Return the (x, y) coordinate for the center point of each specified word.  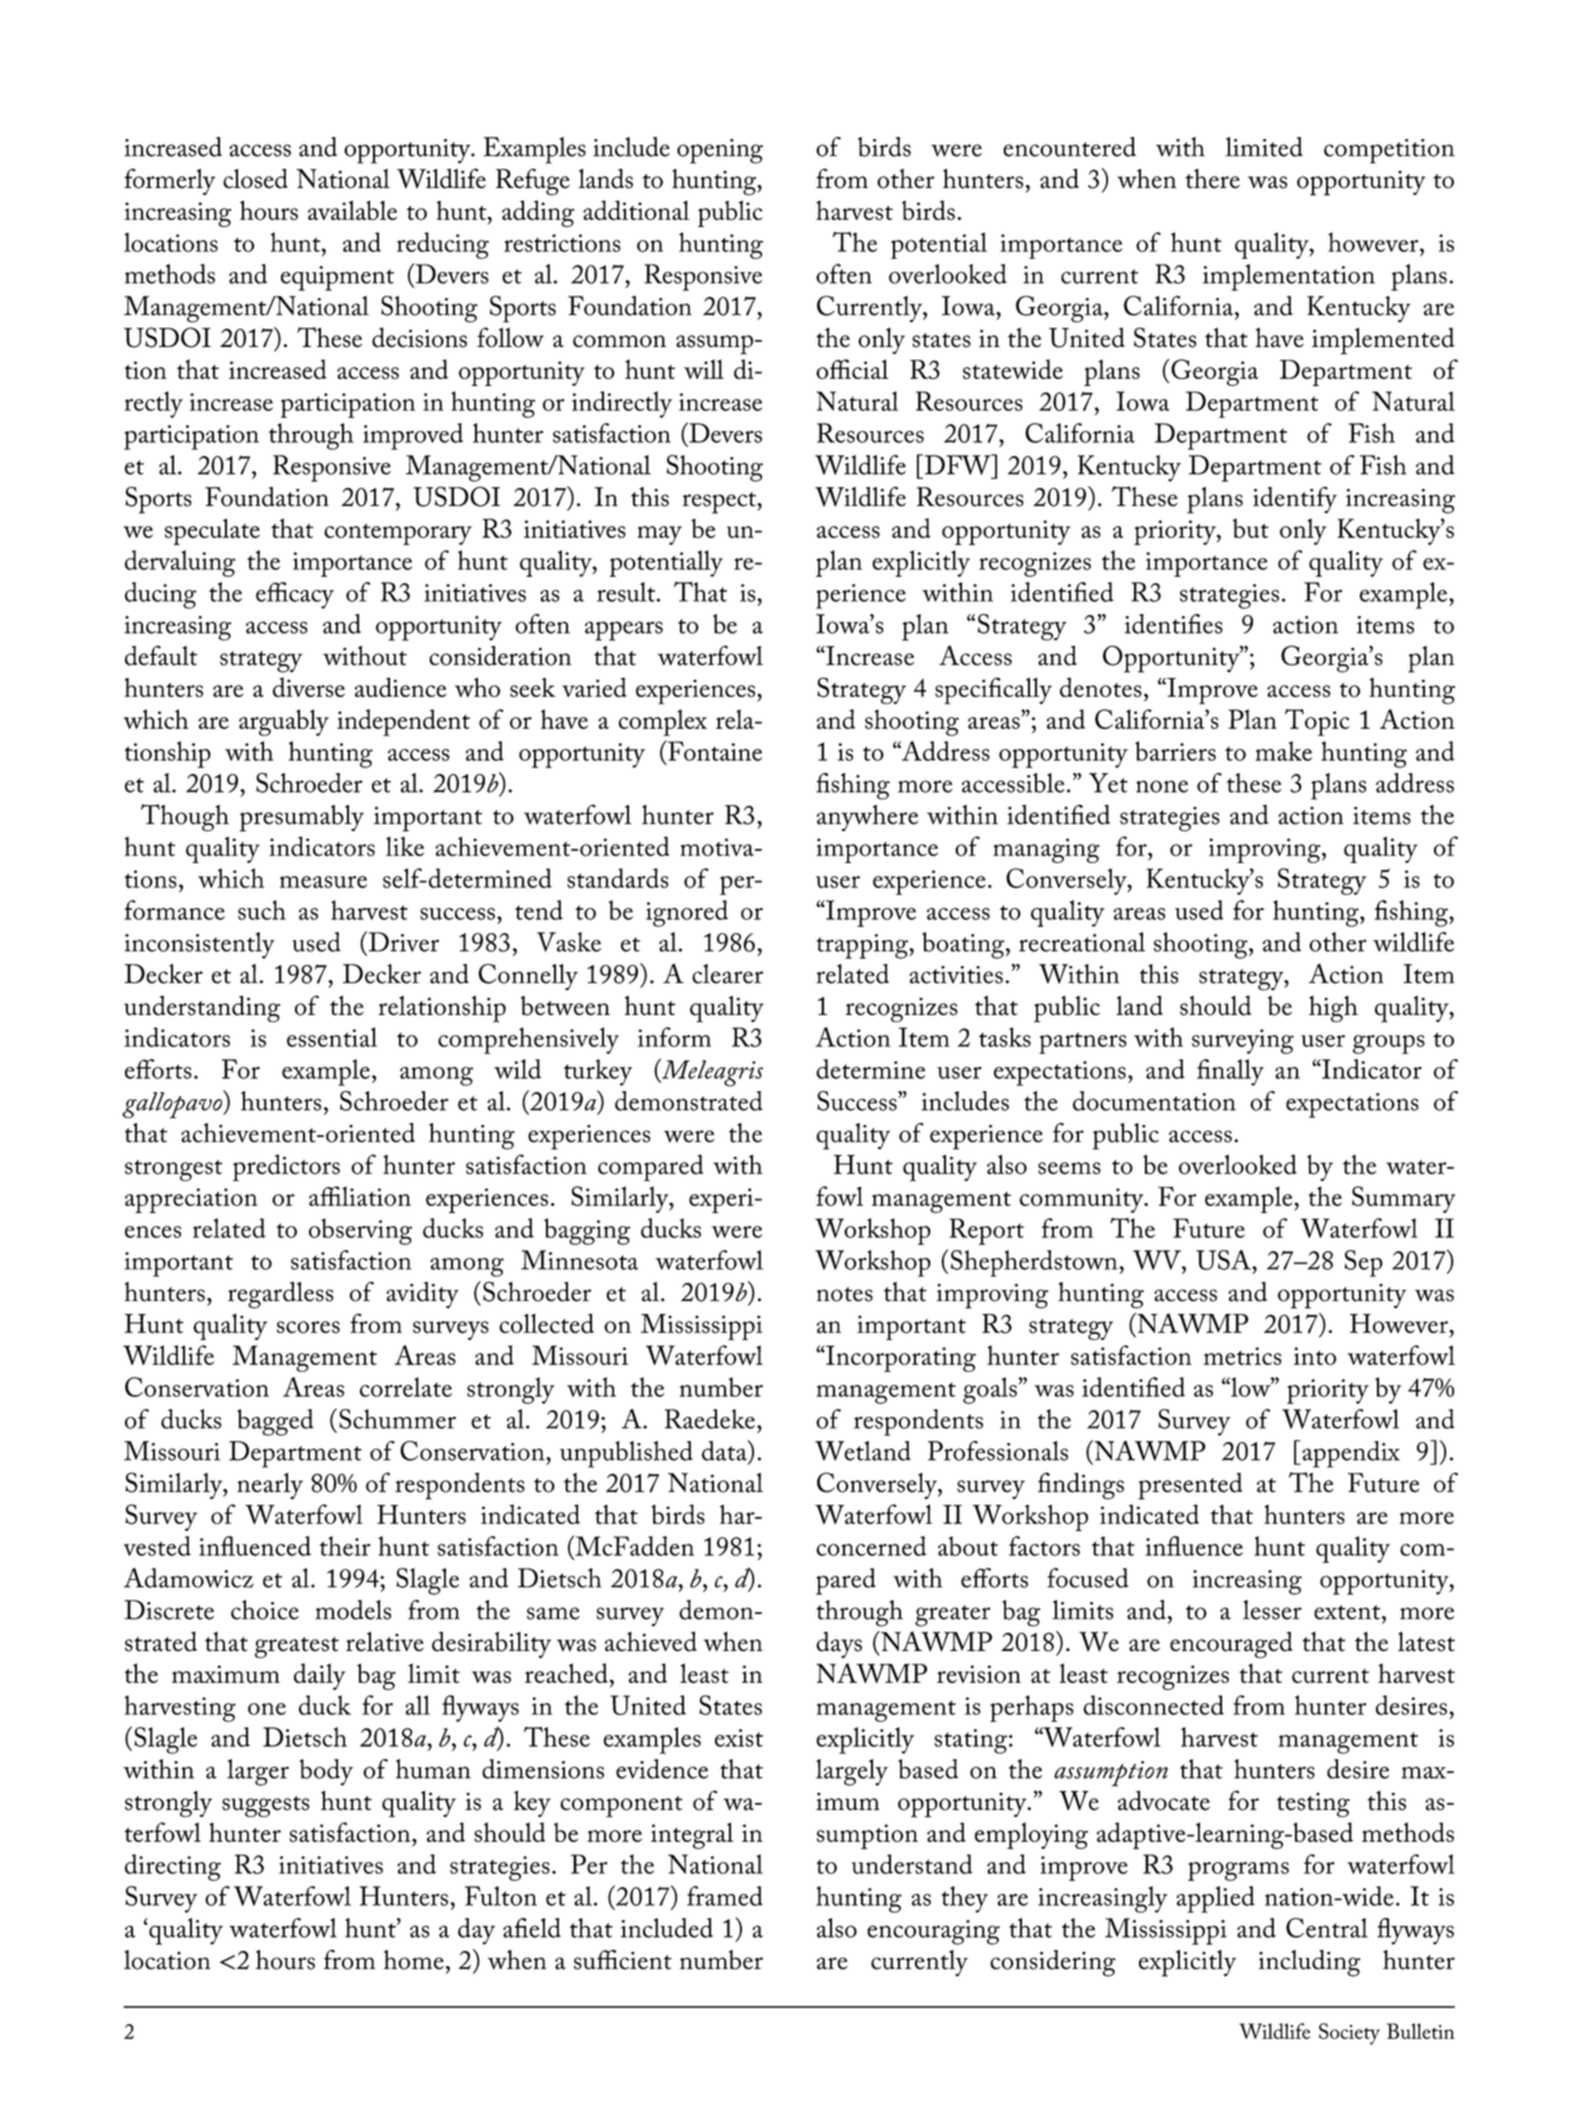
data (725, 1450)
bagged (275, 1422)
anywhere (867, 818)
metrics (1243, 1356)
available (352, 210)
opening (720, 151)
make (1284, 751)
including (1310, 1963)
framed (725, 1896)
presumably (302, 818)
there (1212, 179)
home (414, 1960)
